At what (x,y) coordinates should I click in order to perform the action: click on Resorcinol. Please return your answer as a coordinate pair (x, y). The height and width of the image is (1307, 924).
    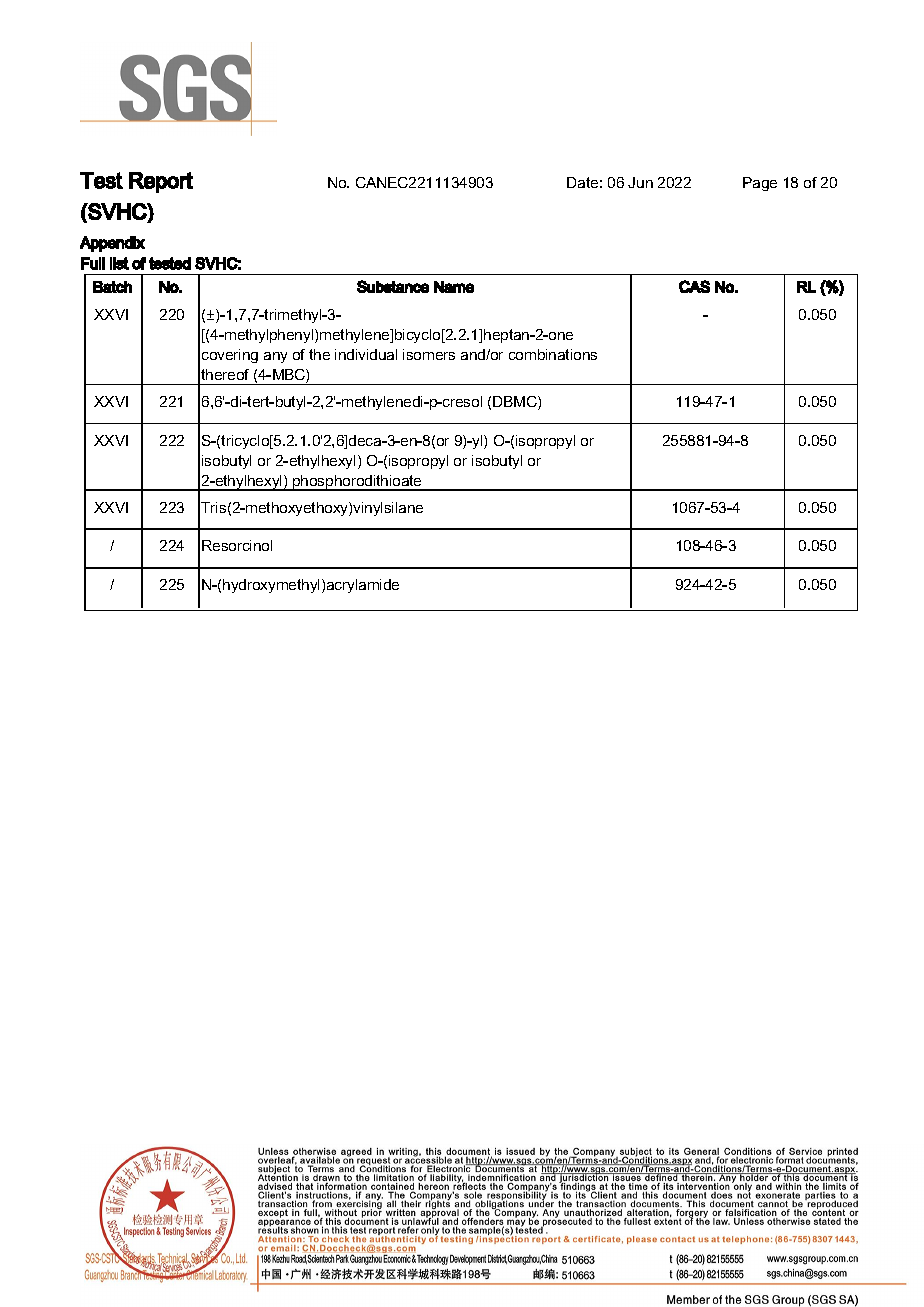
    Looking at the image, I should click on (237, 545).
